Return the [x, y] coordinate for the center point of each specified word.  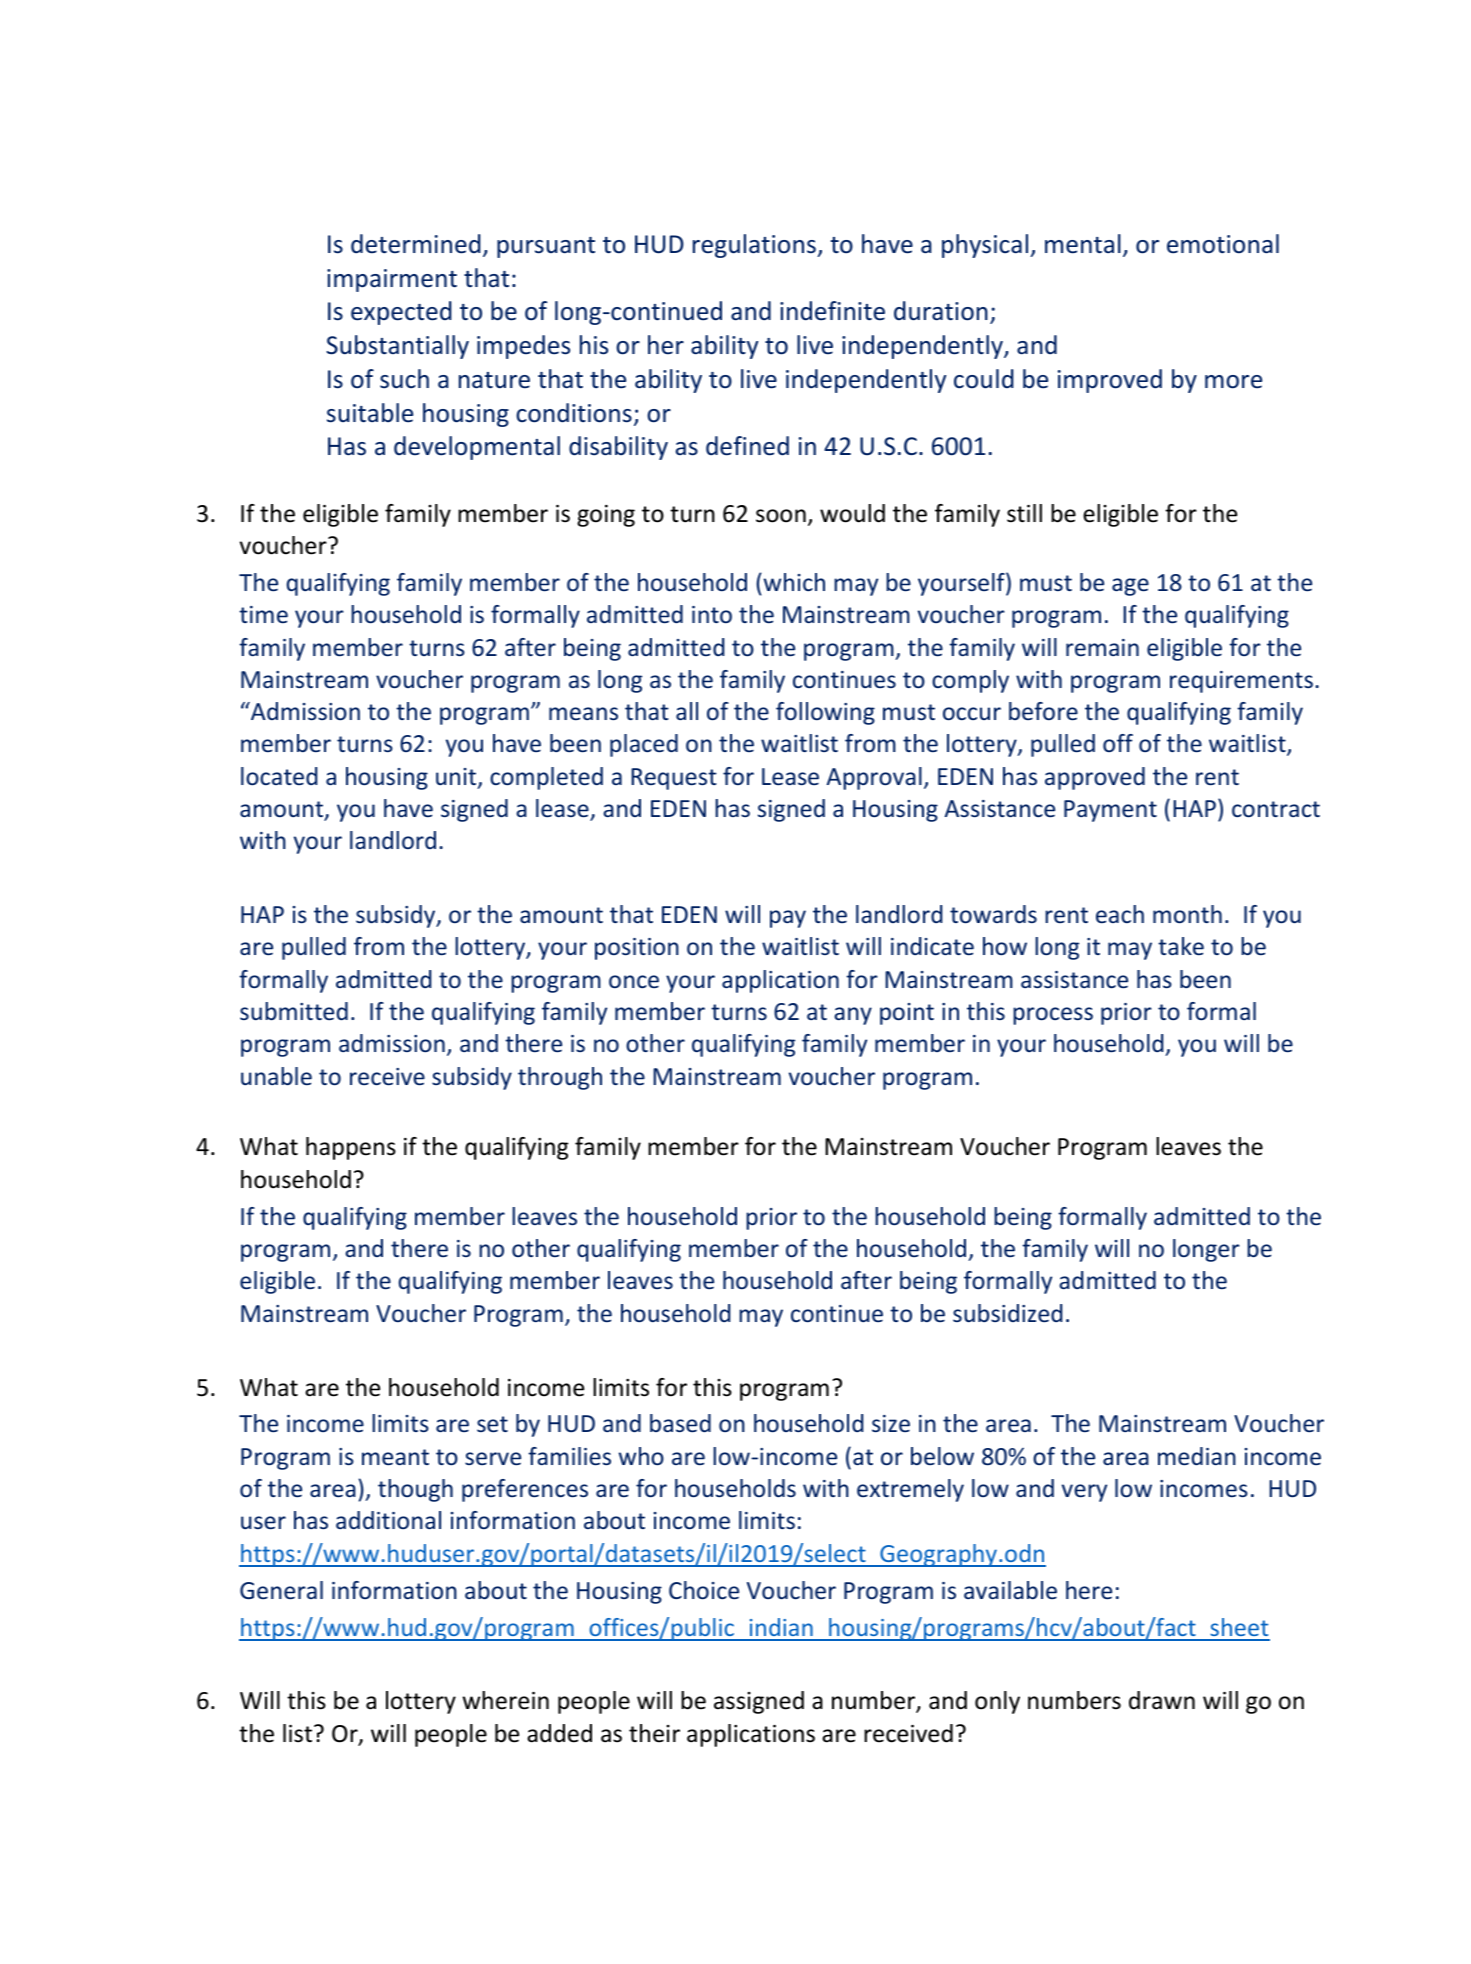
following [825, 713]
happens [351, 1148]
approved [1095, 778]
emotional [1223, 244]
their [654, 1733]
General [281, 1590]
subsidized [1008, 1313]
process [1053, 1016]
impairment [392, 280]
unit [457, 778]
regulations [755, 246]
